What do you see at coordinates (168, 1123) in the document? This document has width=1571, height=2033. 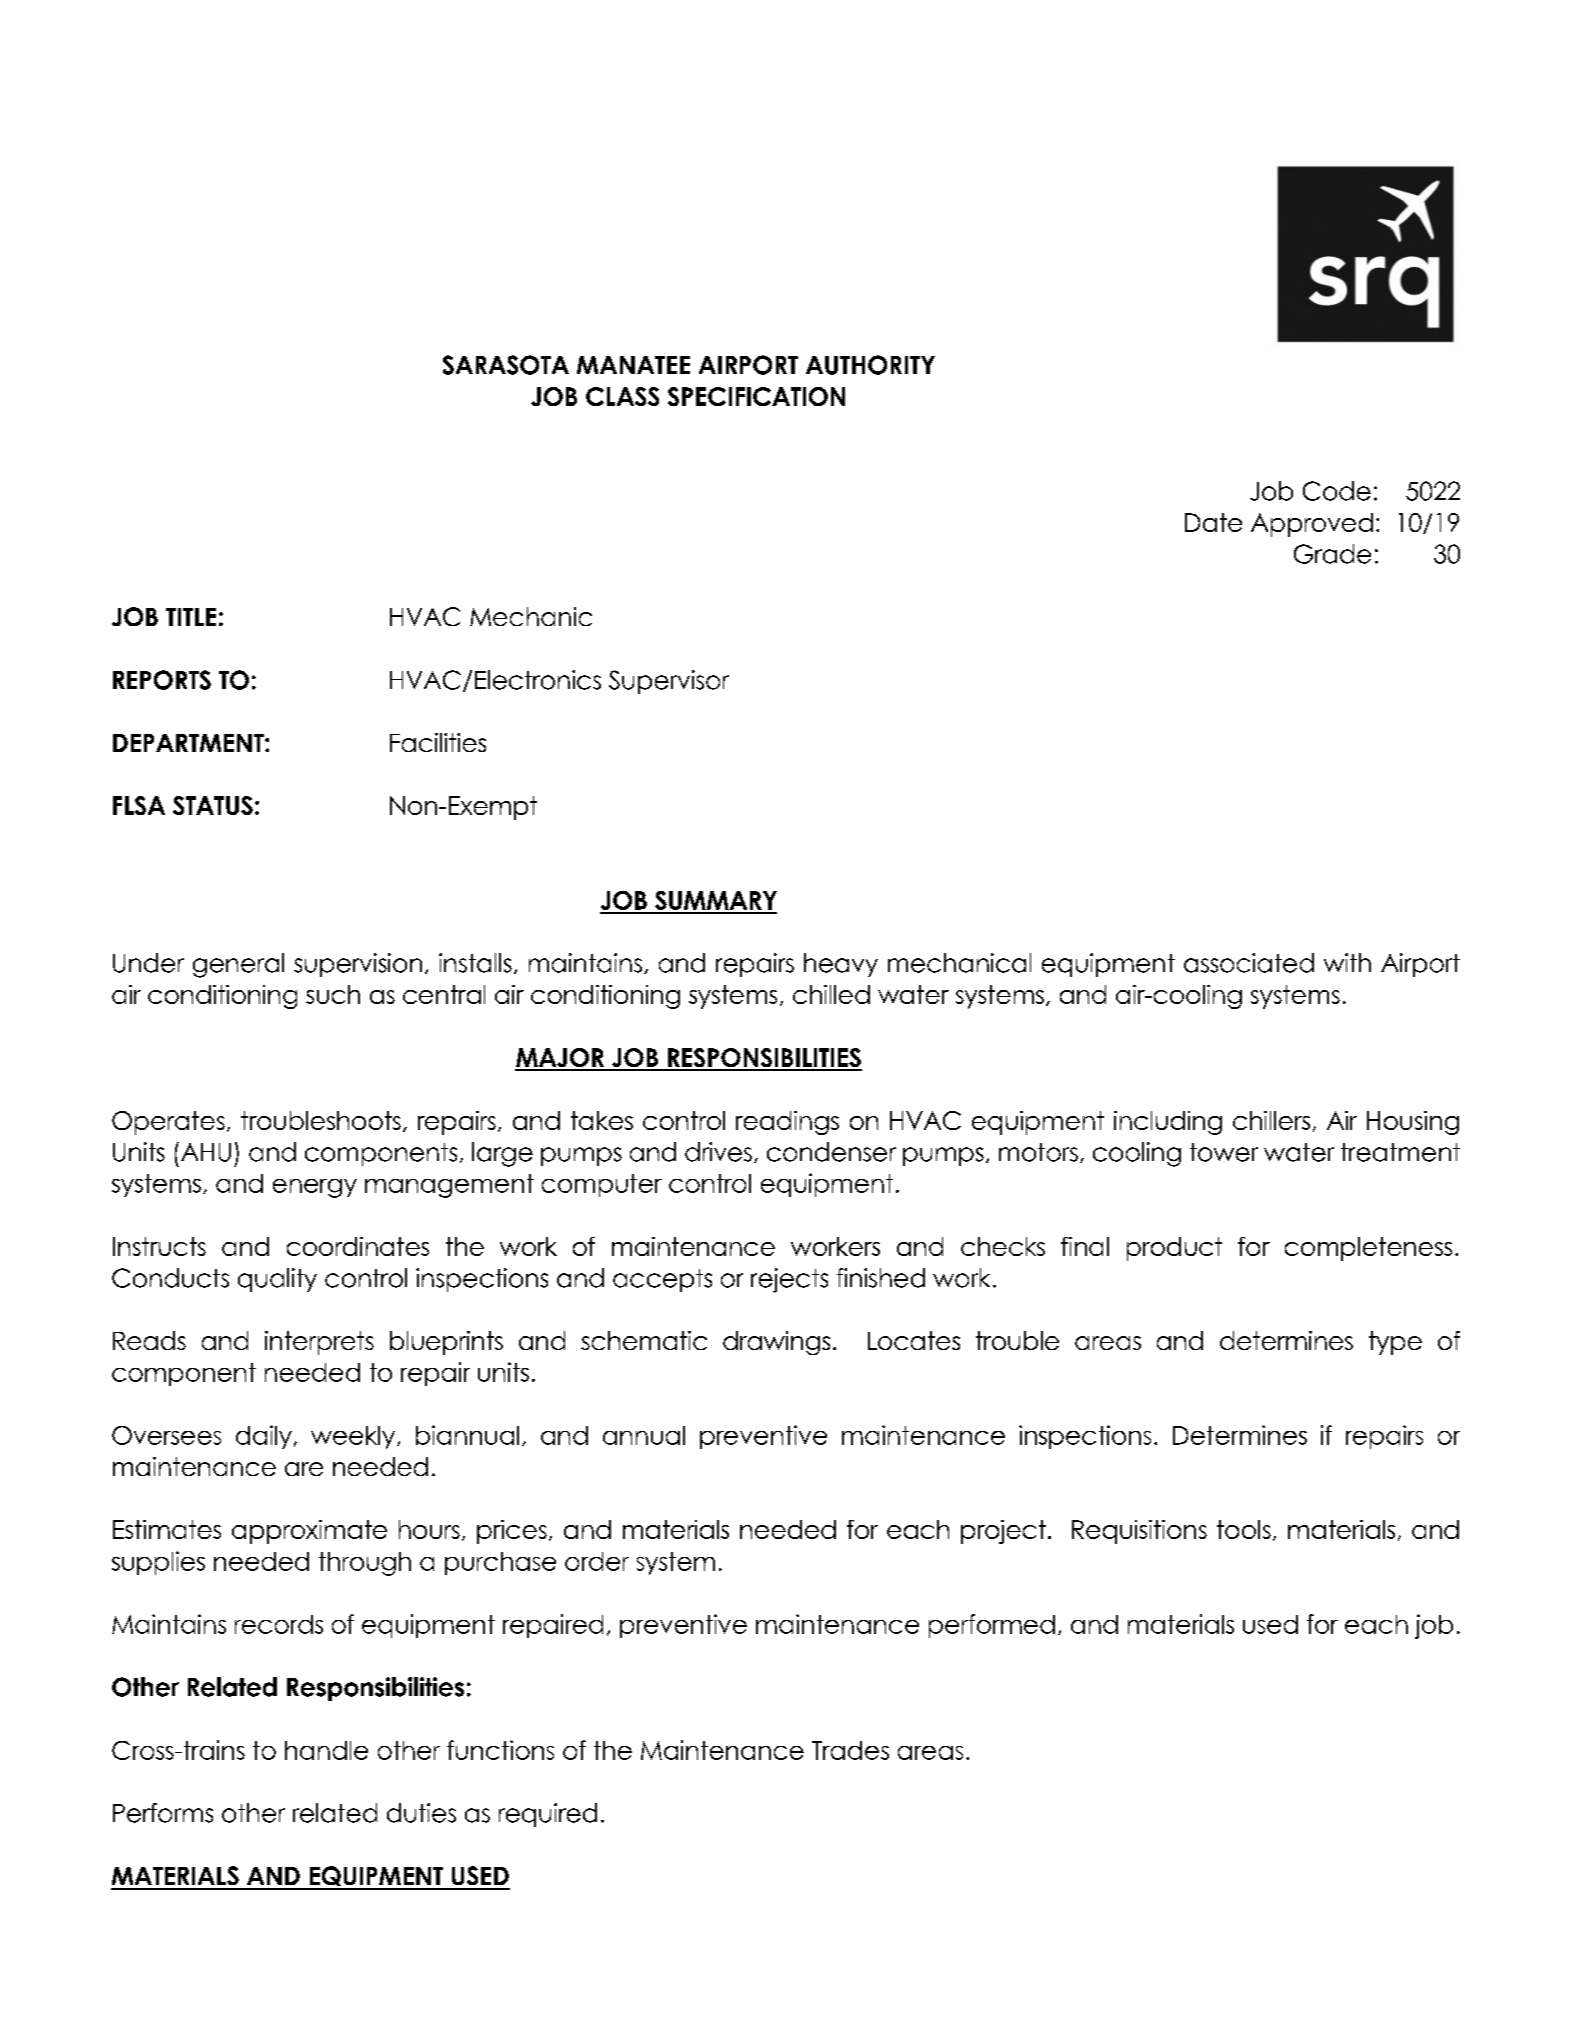 I see `Operates` at bounding box center [168, 1123].
